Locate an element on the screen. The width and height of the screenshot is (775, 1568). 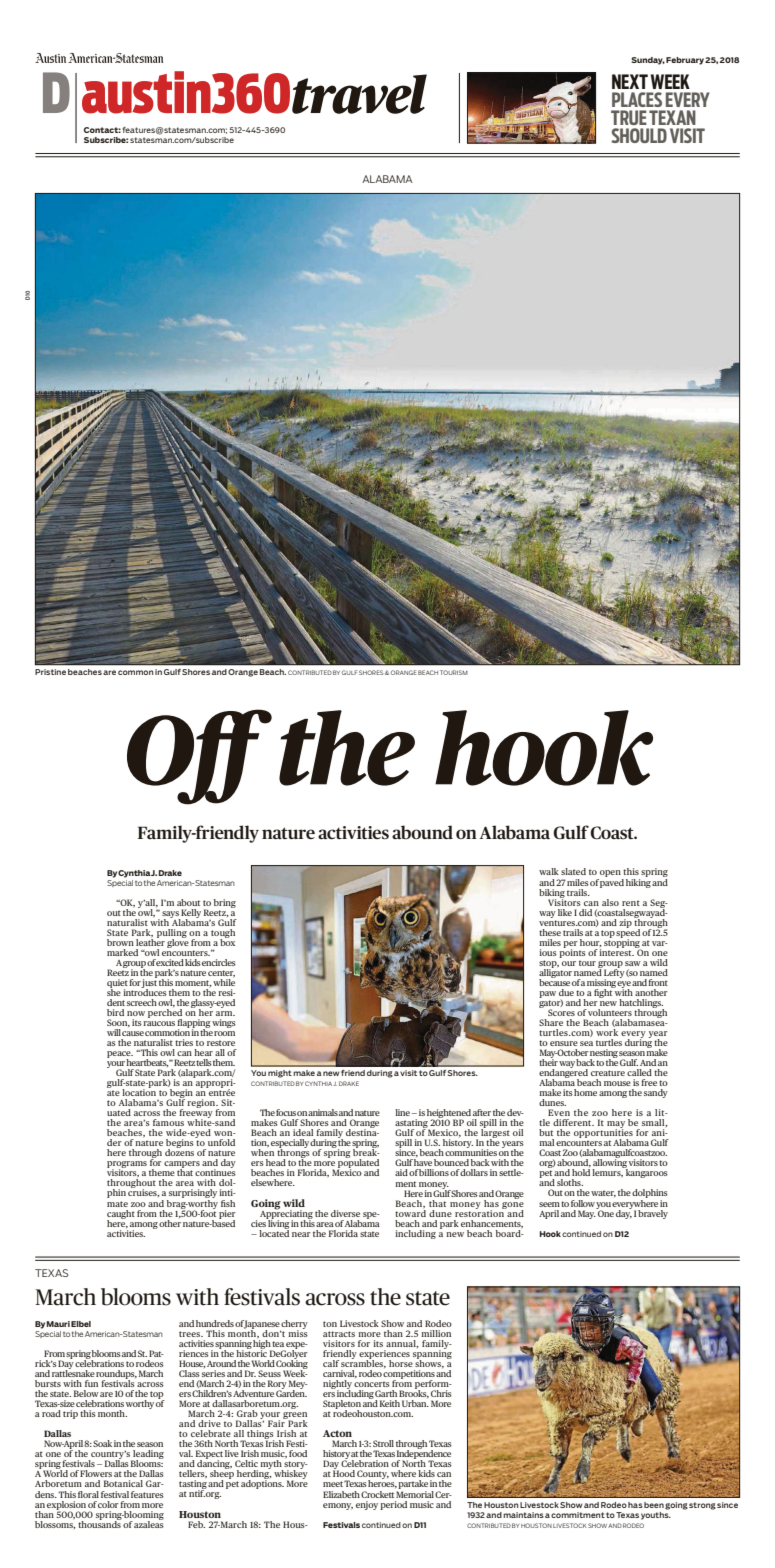
open is located at coordinates (610, 875).
